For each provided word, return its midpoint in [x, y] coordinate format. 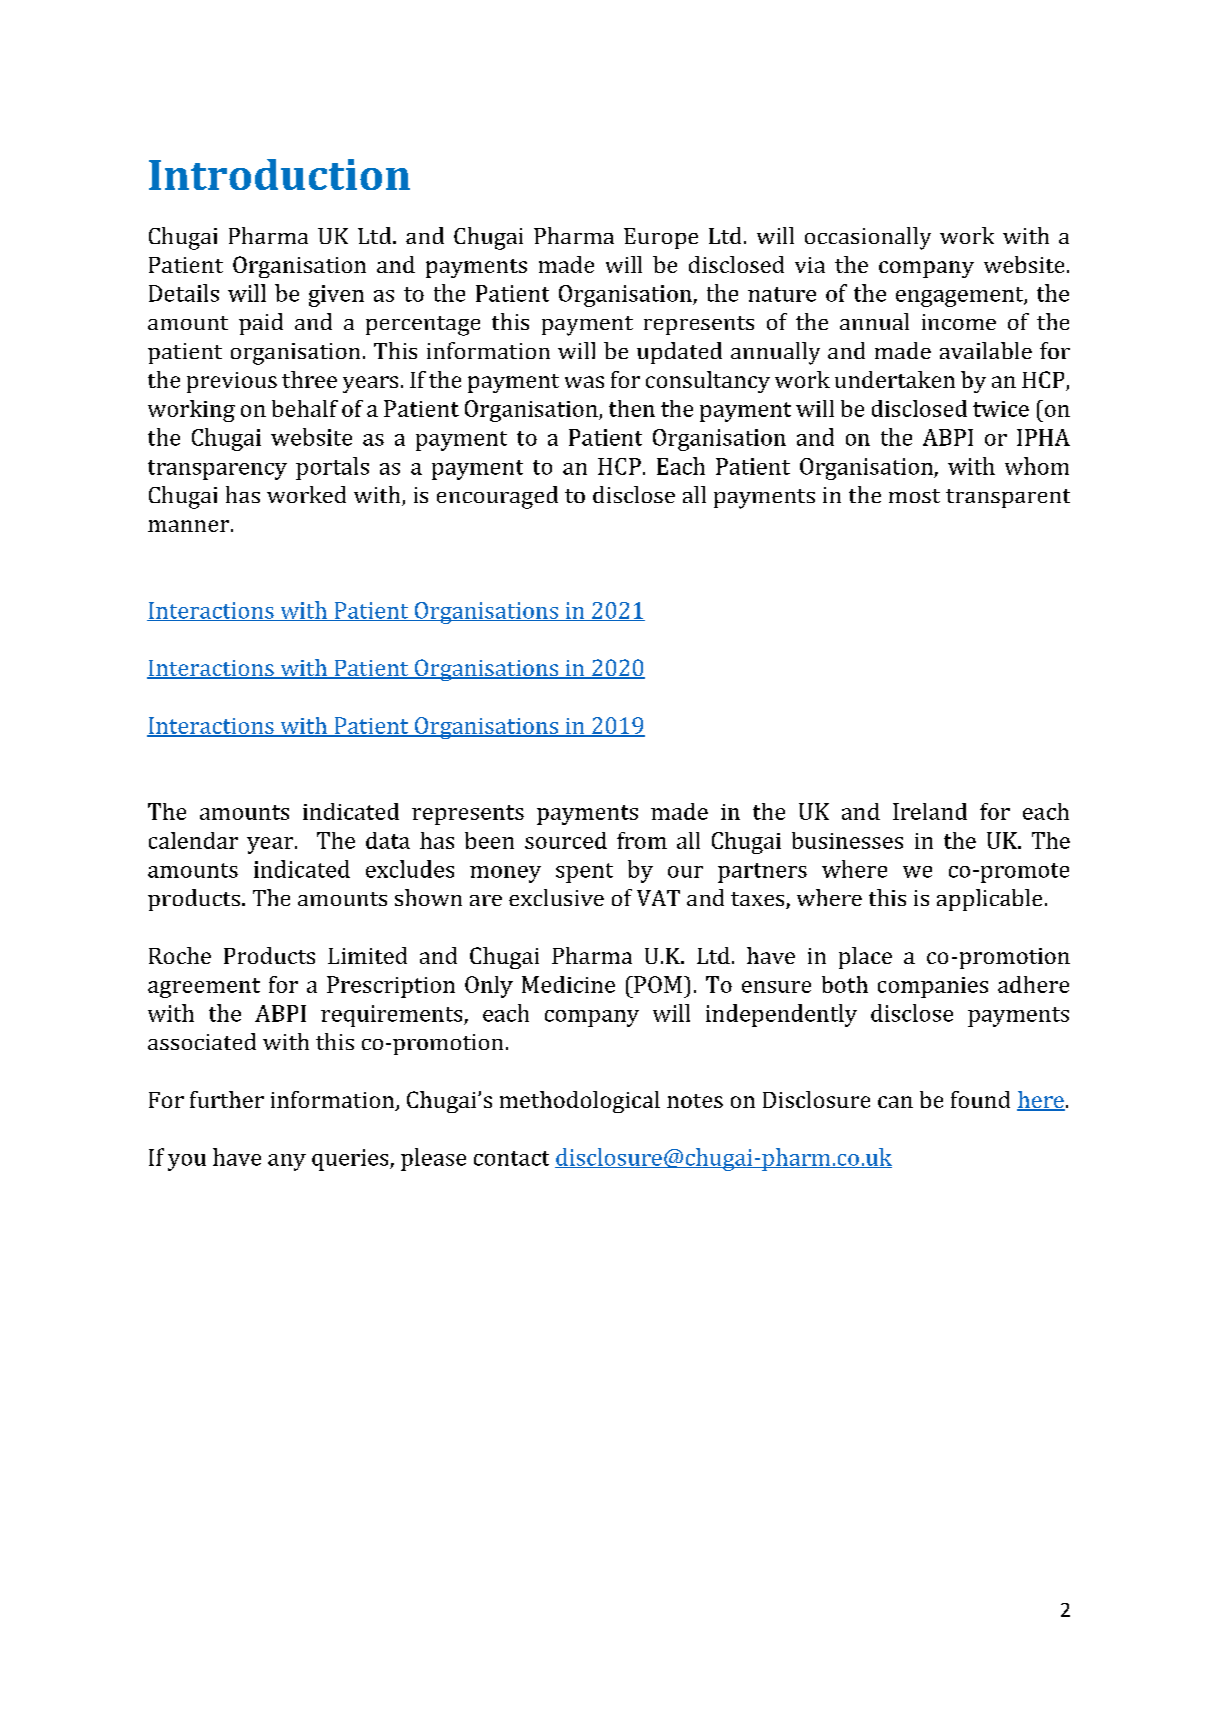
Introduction [279, 174]
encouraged [497, 497]
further [227, 1099]
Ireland [930, 811]
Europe [661, 238]
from [642, 840]
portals [332, 468]
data [388, 840]
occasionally [868, 238]
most [914, 496]
